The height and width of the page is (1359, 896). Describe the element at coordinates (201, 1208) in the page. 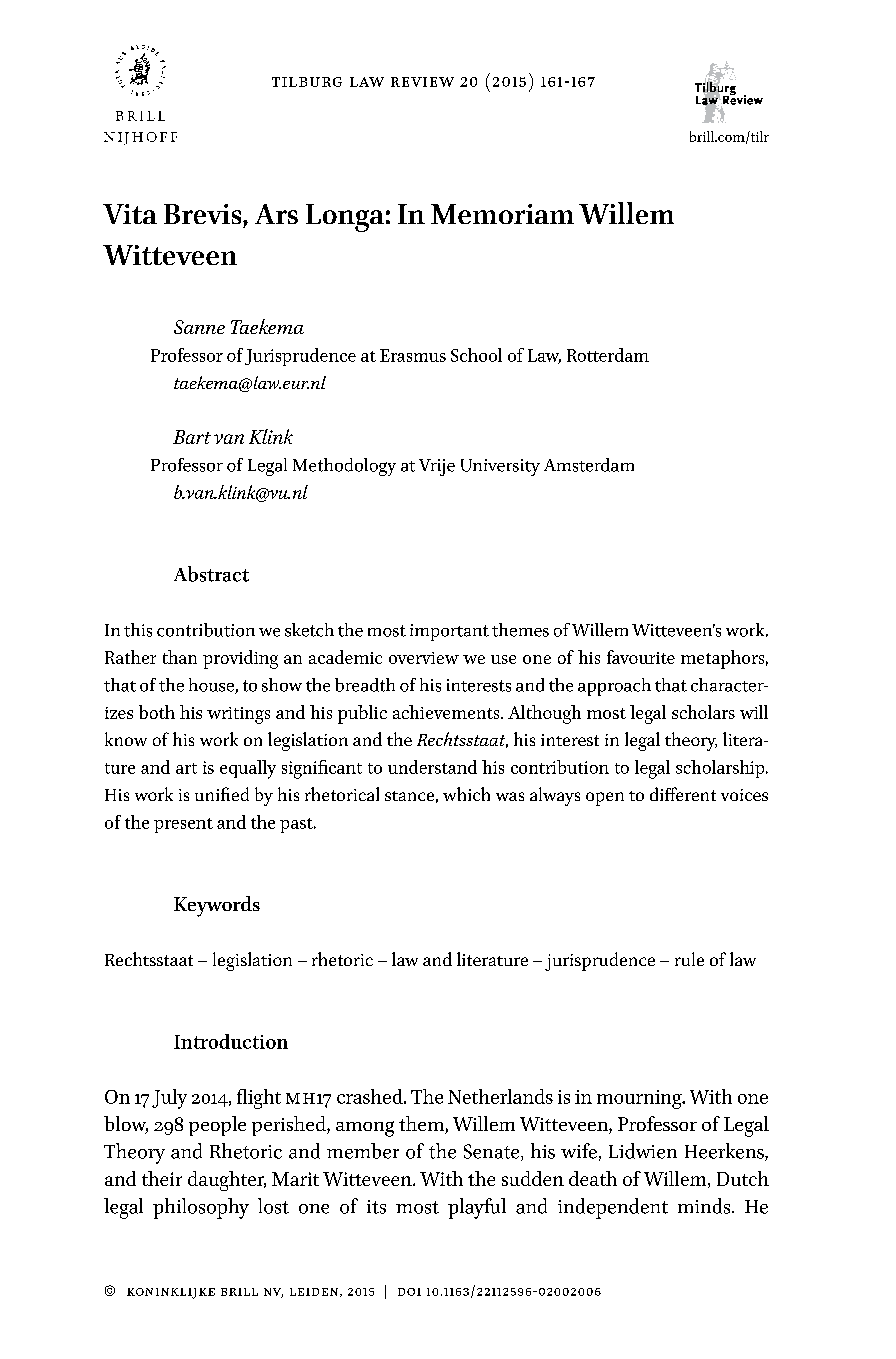

I see `philosophy` at that location.
